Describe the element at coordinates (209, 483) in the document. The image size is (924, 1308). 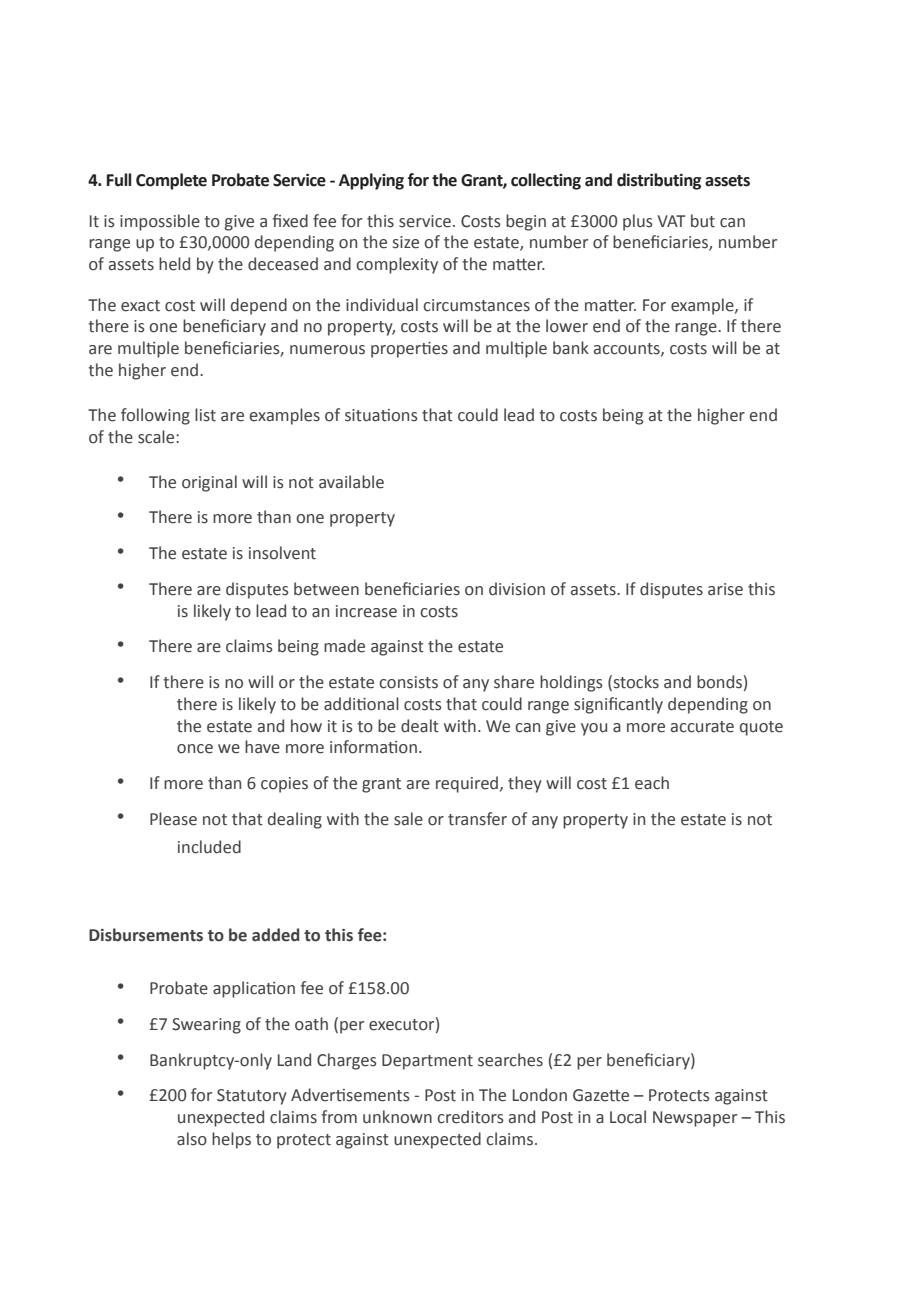
I see `original` at that location.
